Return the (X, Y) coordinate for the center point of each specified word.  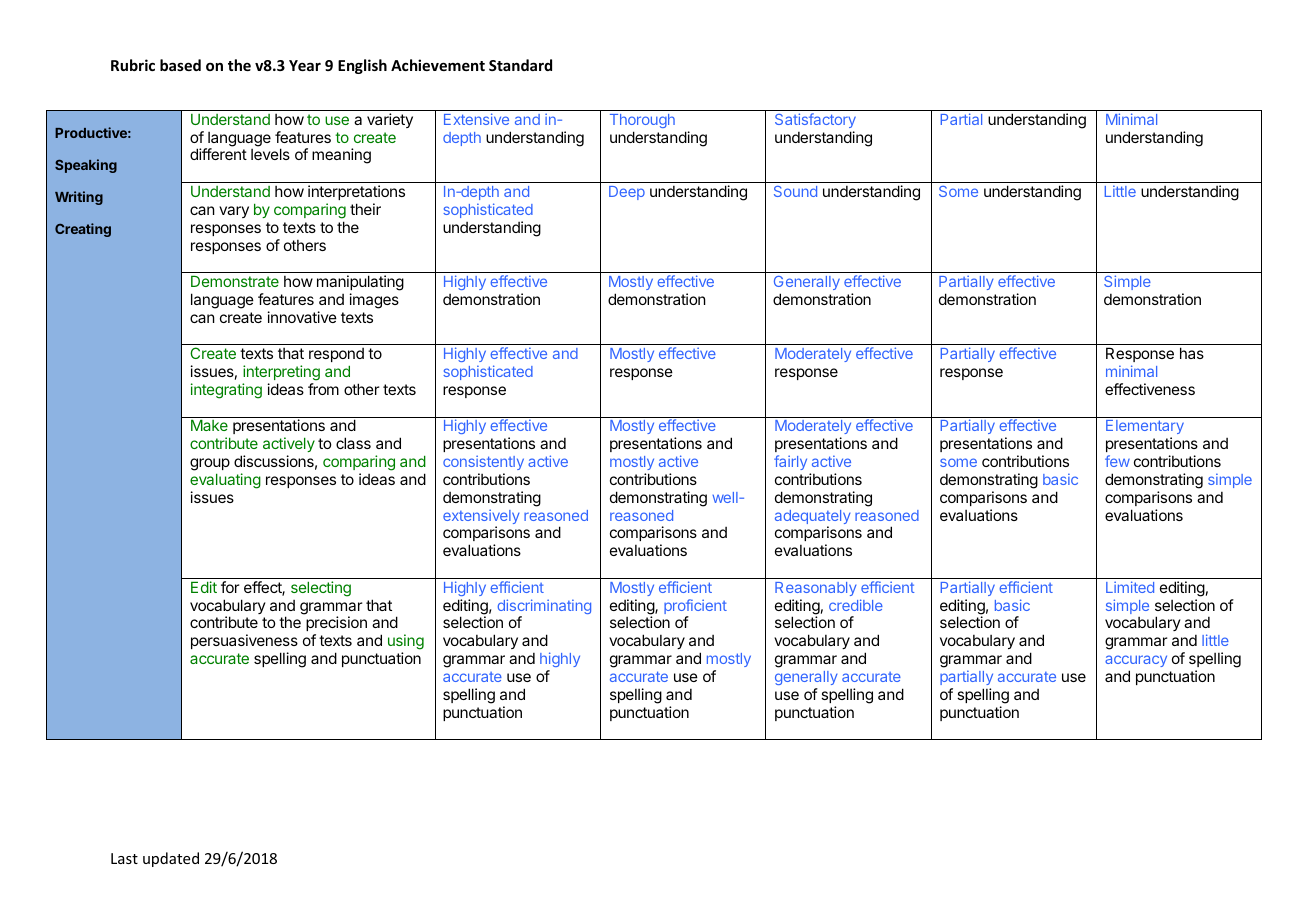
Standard (520, 65)
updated (171, 859)
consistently (483, 462)
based (180, 65)
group (210, 464)
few (1117, 461)
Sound (795, 191)
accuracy (1136, 661)
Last (124, 858)
